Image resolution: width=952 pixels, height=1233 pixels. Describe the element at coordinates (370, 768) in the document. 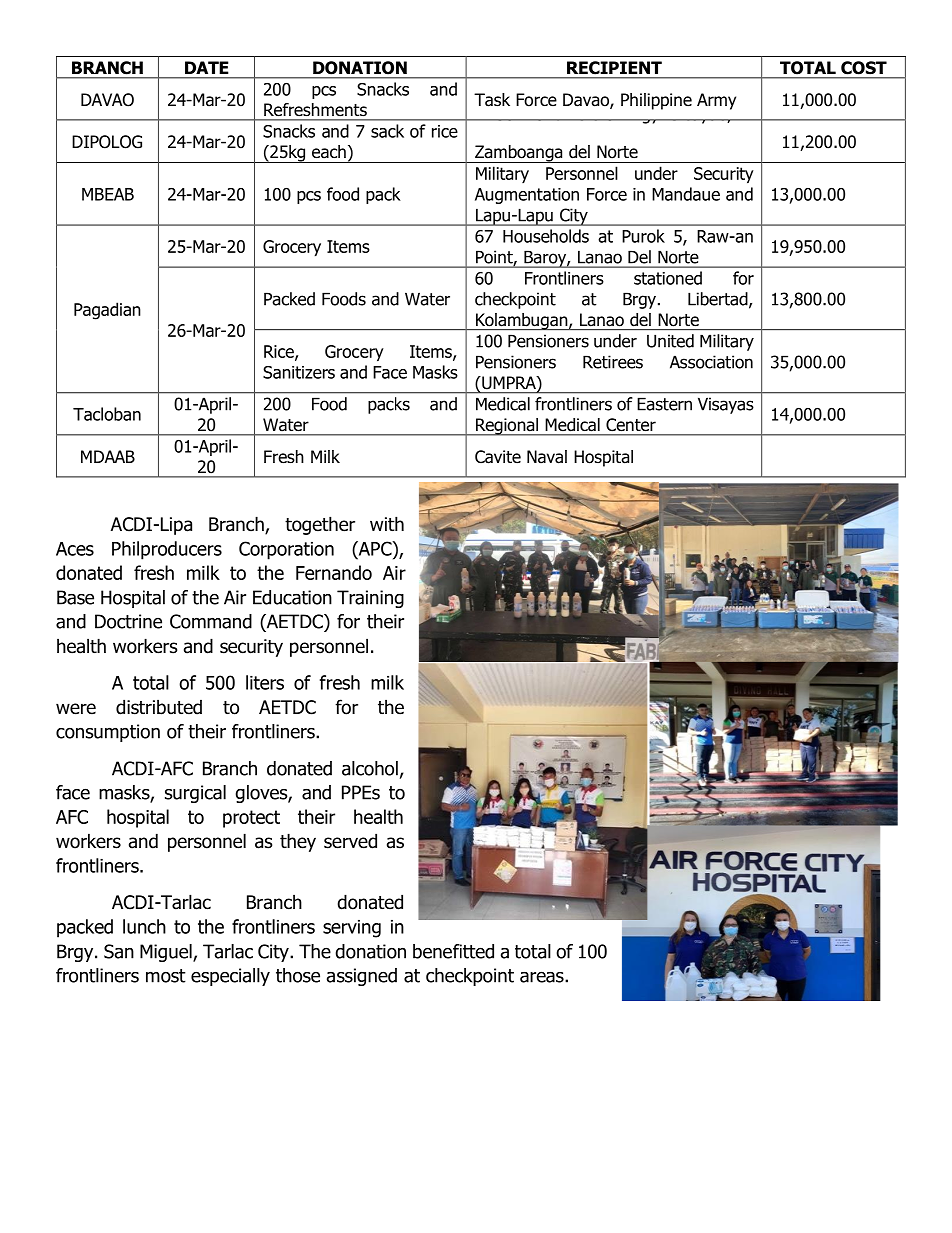

I see `alcohol` at that location.
